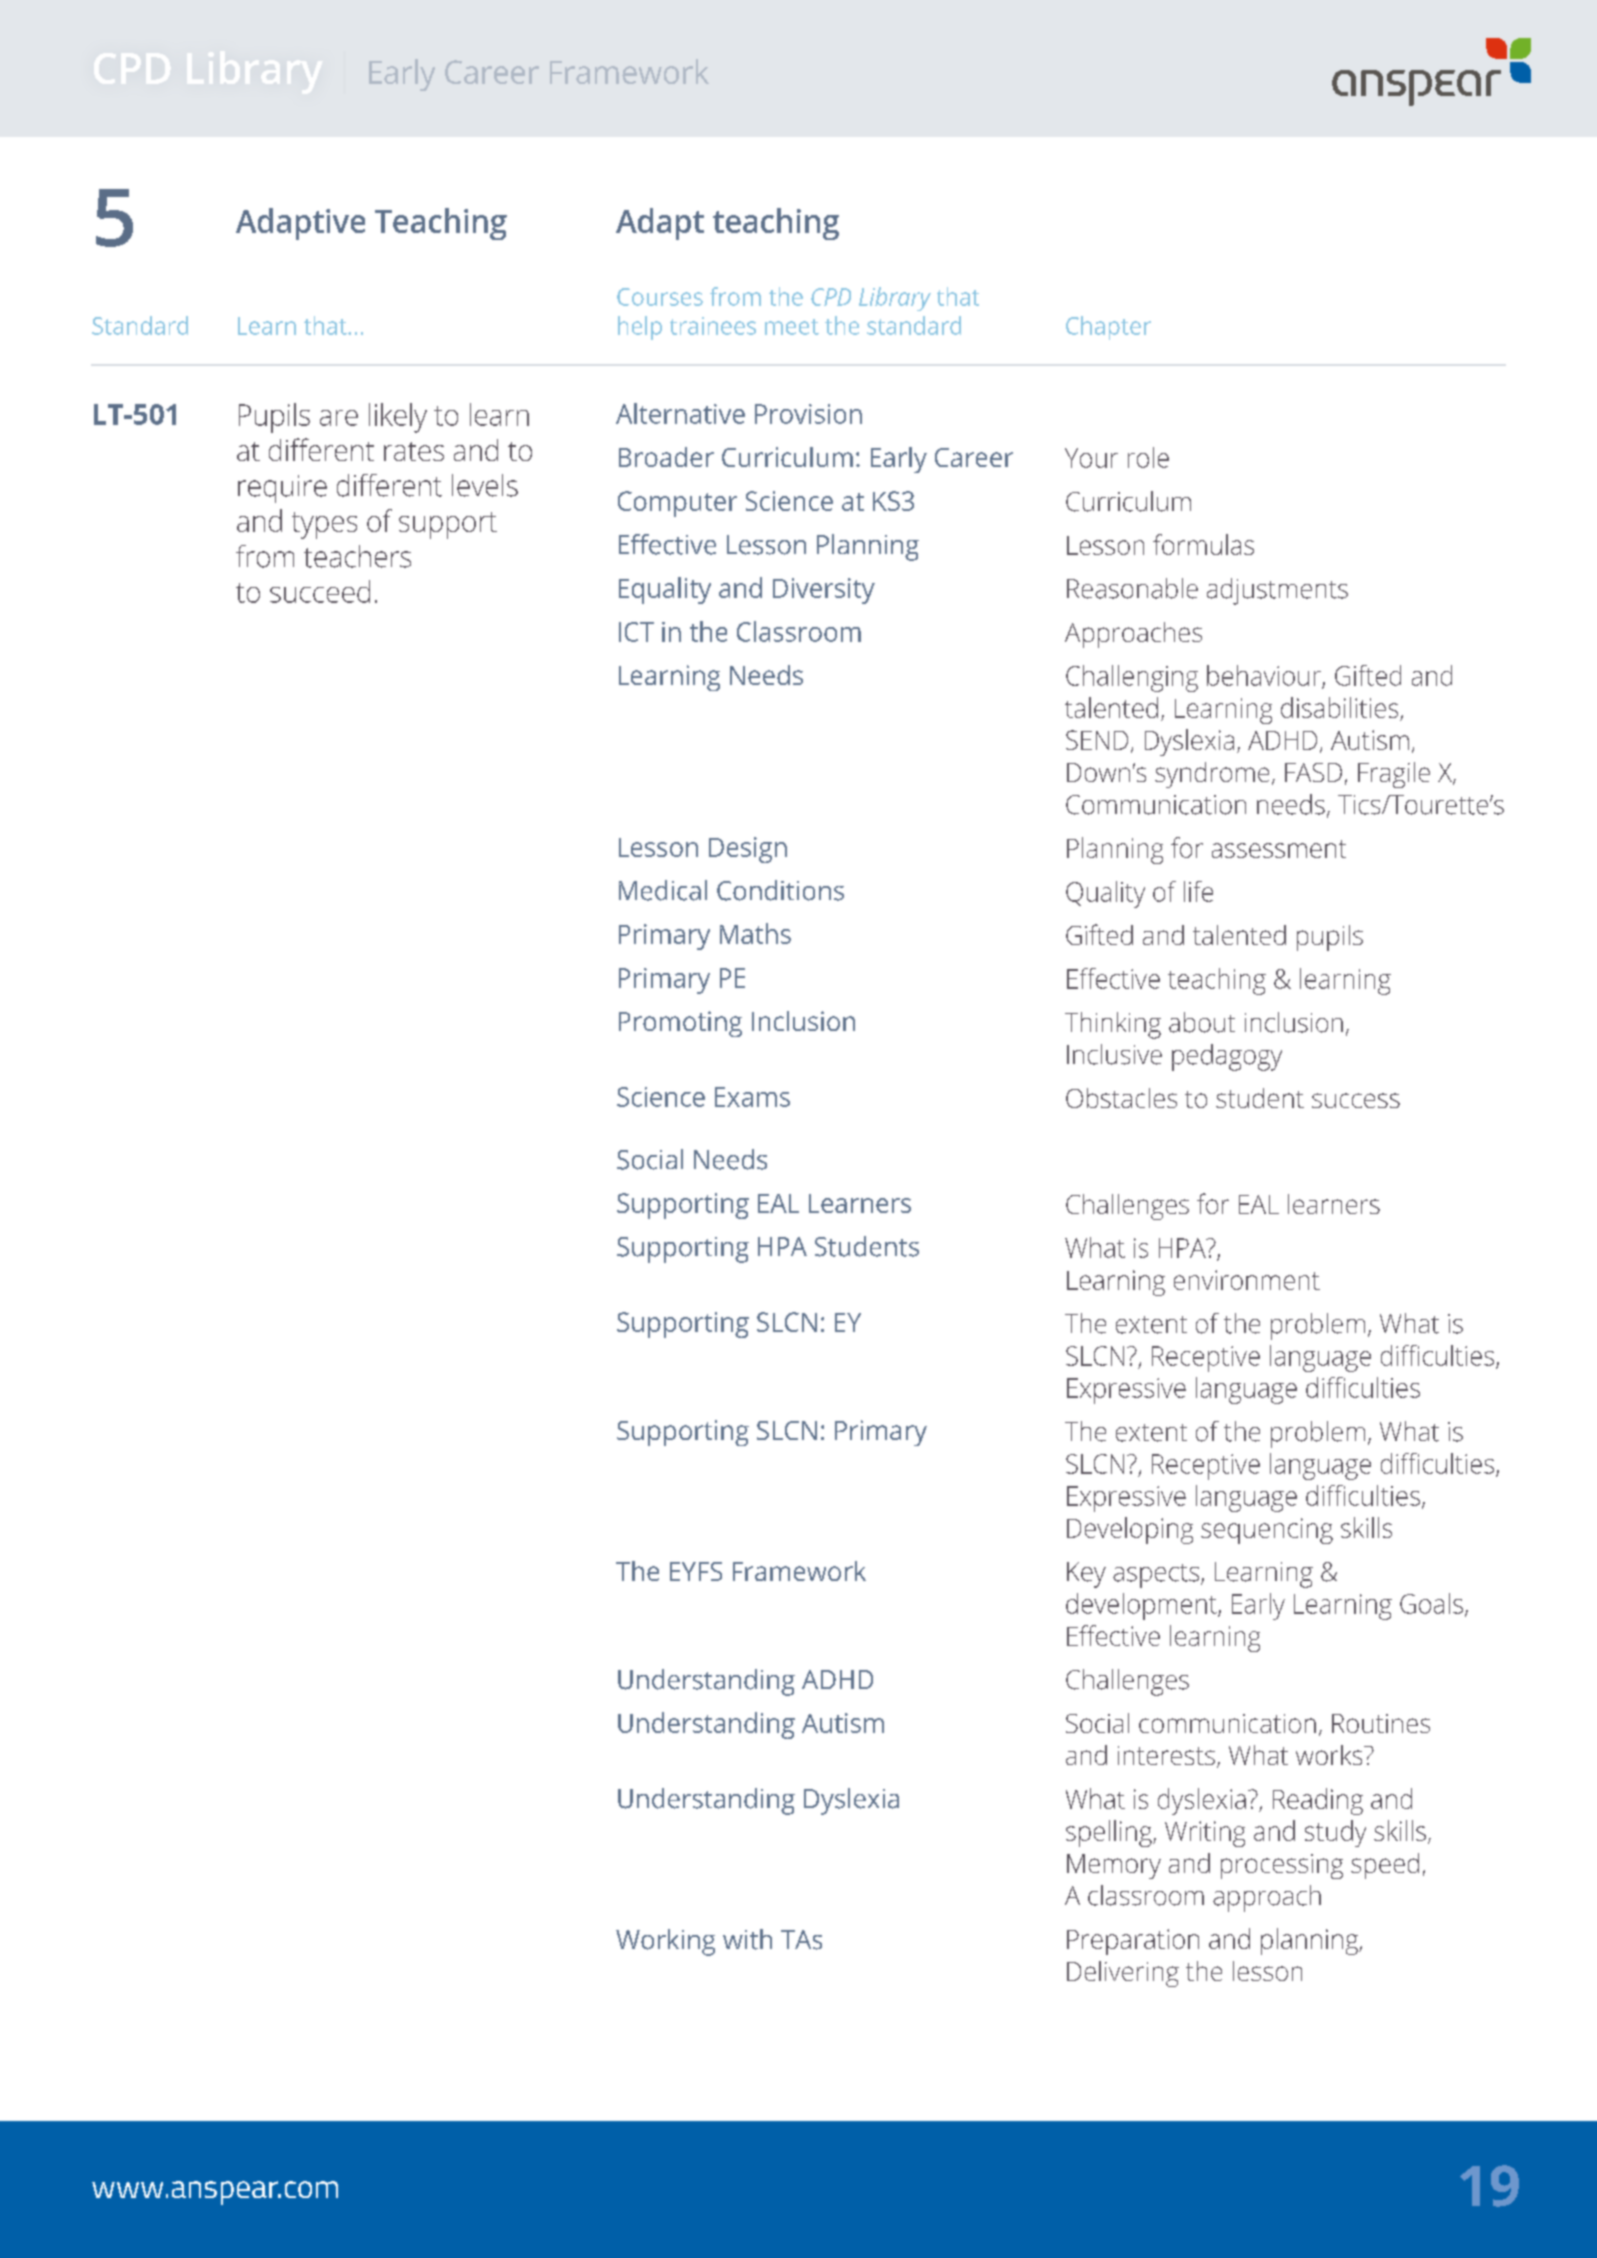  Describe the element at coordinates (680, 1024) in the page. I see `Promoting` at that location.
